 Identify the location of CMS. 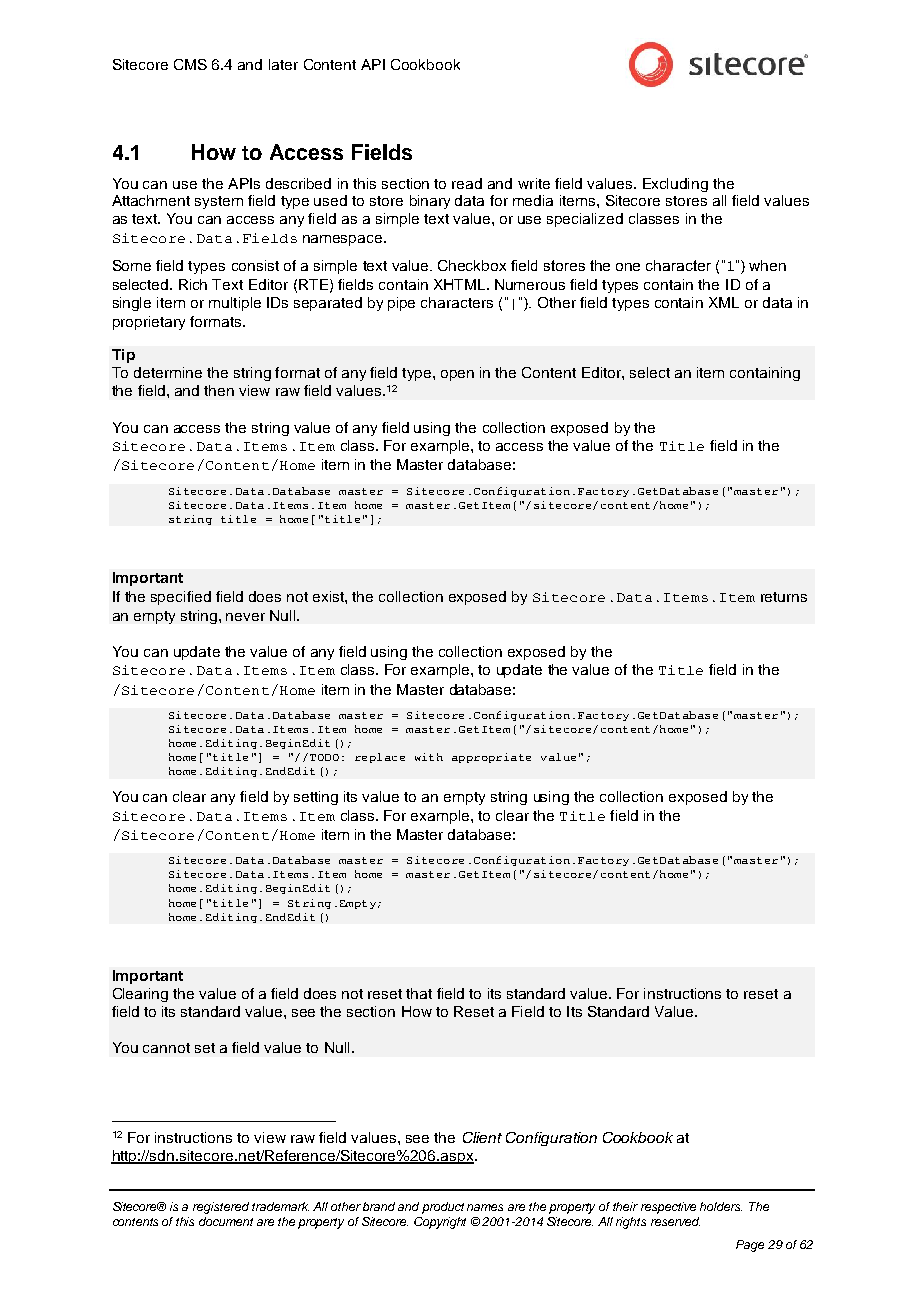
(190, 64).
